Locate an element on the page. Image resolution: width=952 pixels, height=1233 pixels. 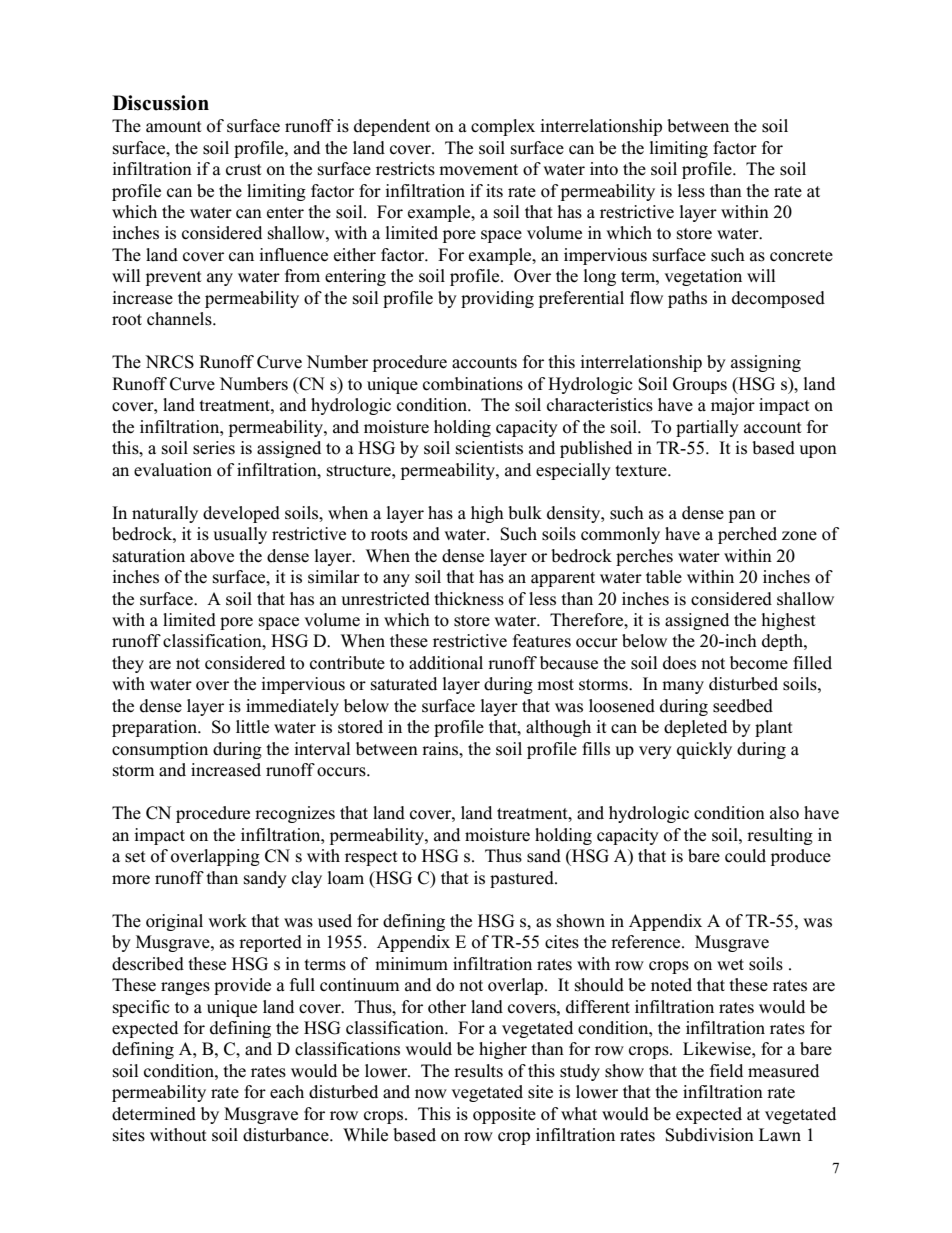
quickly is located at coordinates (704, 750).
